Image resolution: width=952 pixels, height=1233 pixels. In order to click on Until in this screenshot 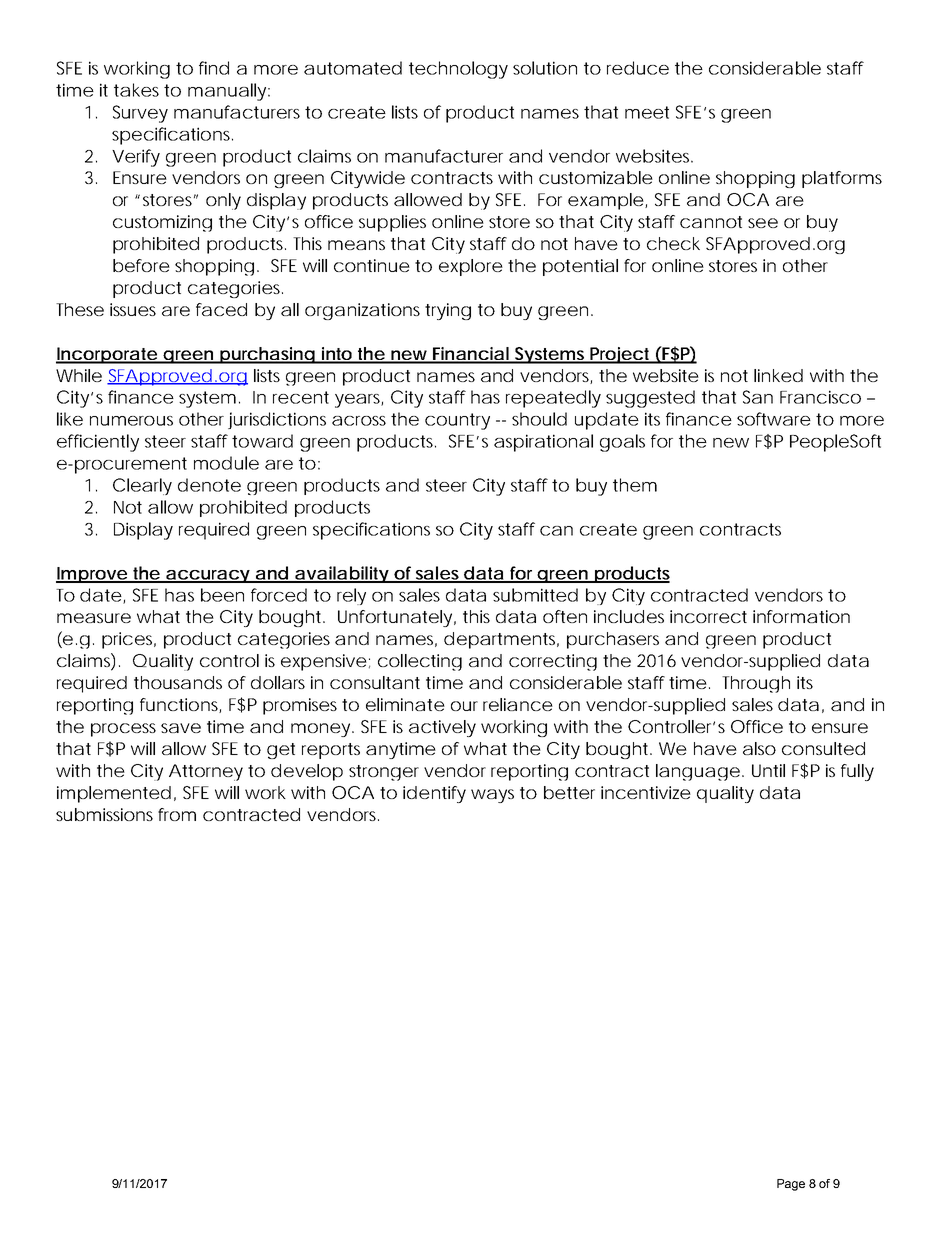, I will do `click(768, 770)`.
